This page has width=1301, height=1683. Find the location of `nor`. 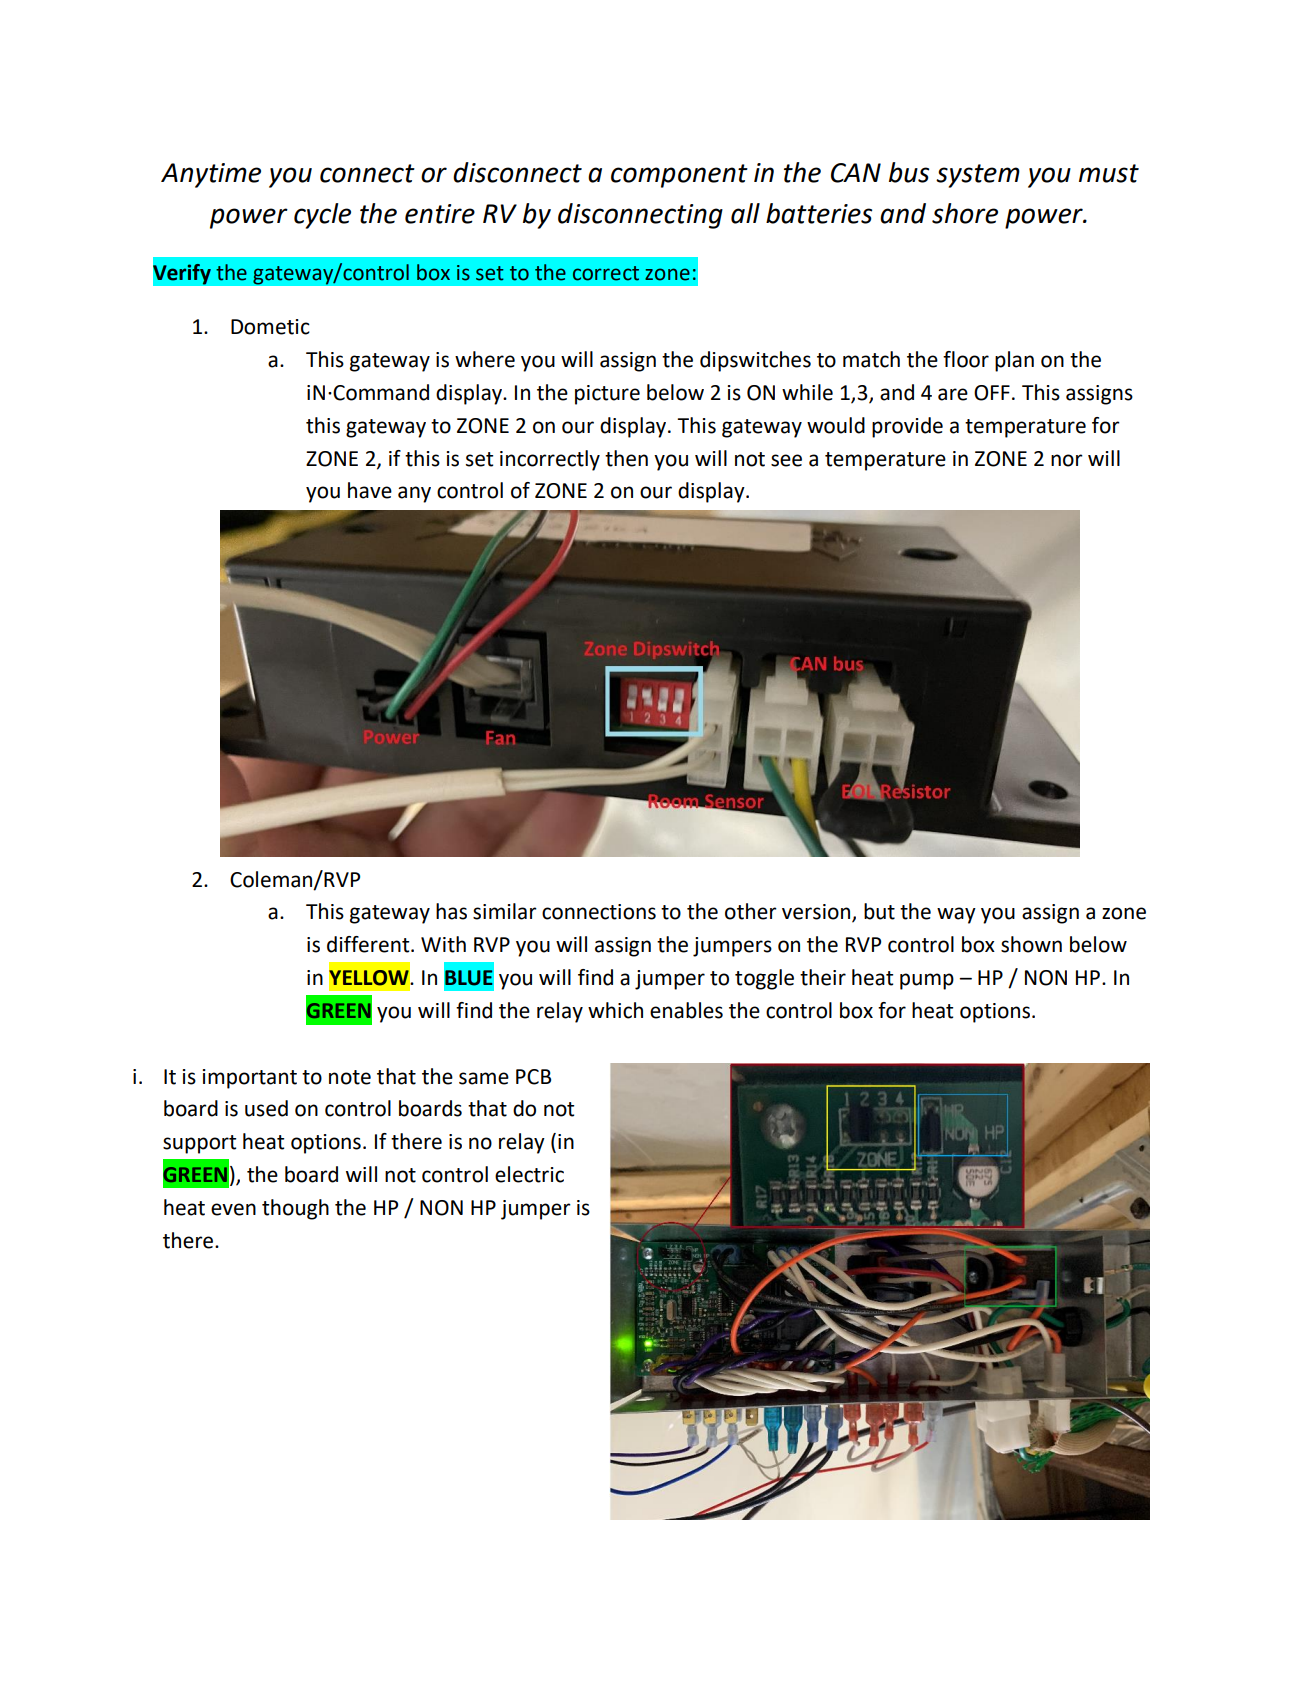

nor is located at coordinates (1067, 460).
